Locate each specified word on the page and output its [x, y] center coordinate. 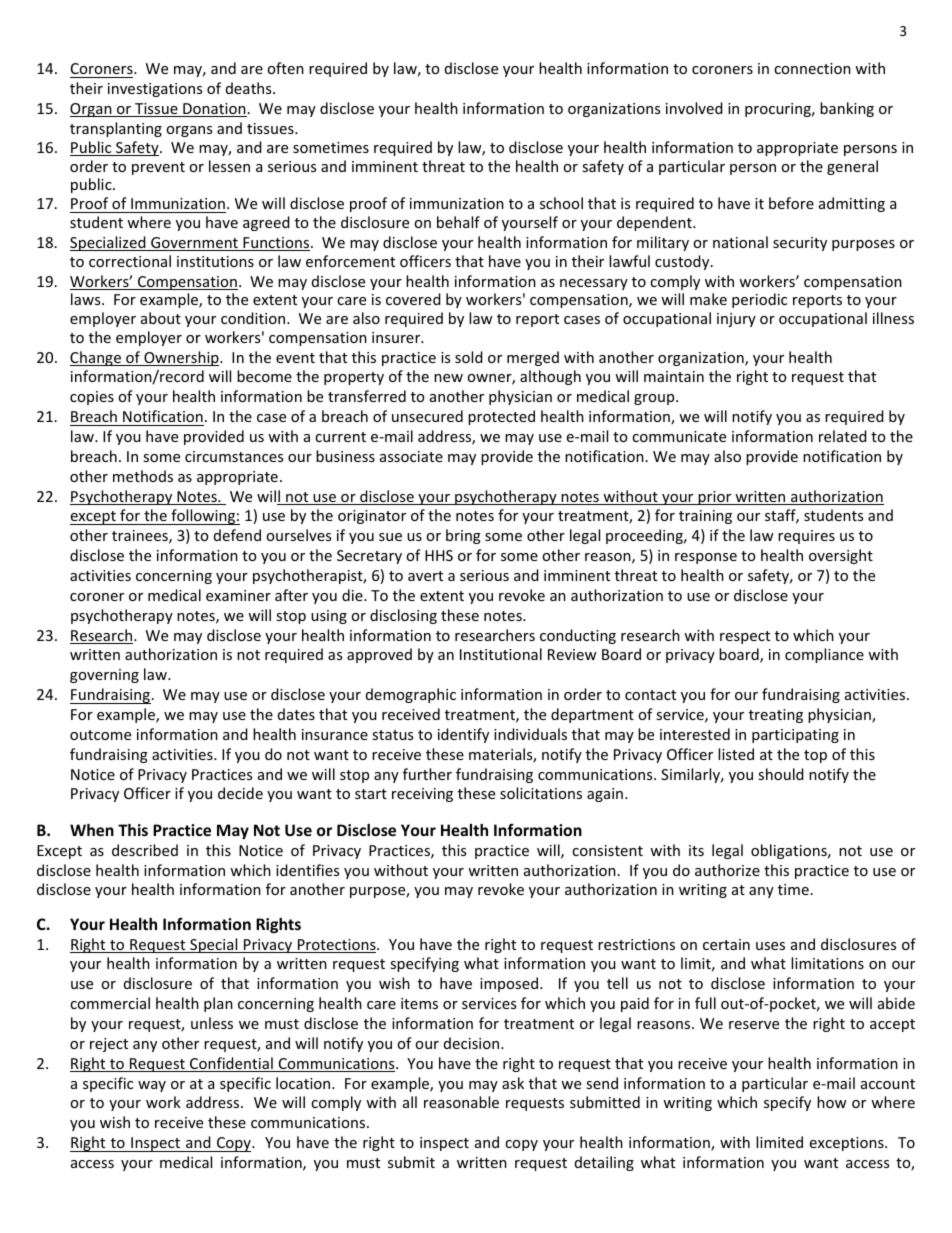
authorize [727, 870]
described [145, 850]
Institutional [501, 654]
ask [513, 1083]
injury [736, 320]
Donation [214, 110]
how [832, 1102]
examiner [238, 595]
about [161, 318]
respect [745, 637]
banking [847, 109]
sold [469, 357]
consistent [607, 850]
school [561, 203]
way [152, 1086]
